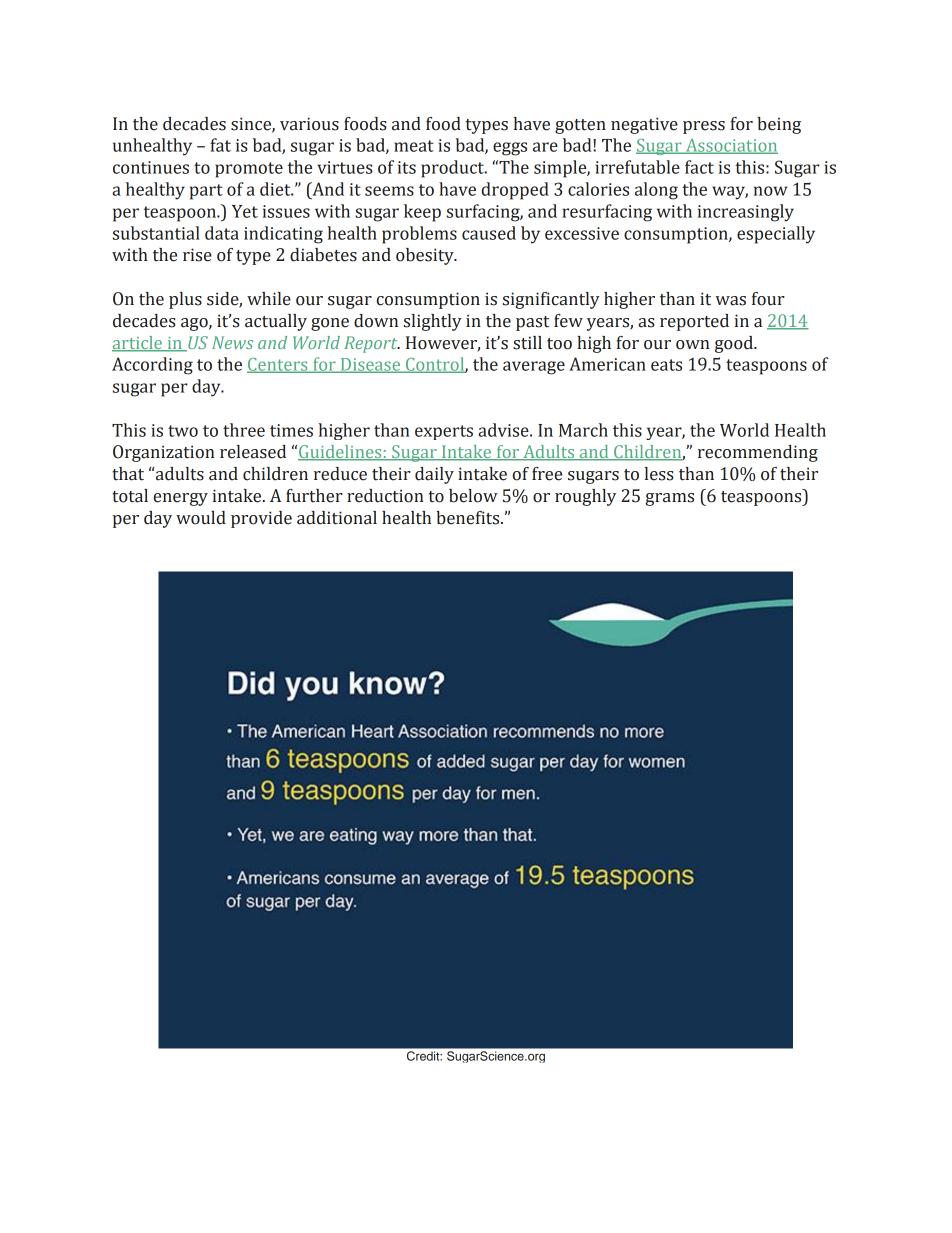 This image has width=952, height=1233. I want to click on benefits, so click(469, 518).
